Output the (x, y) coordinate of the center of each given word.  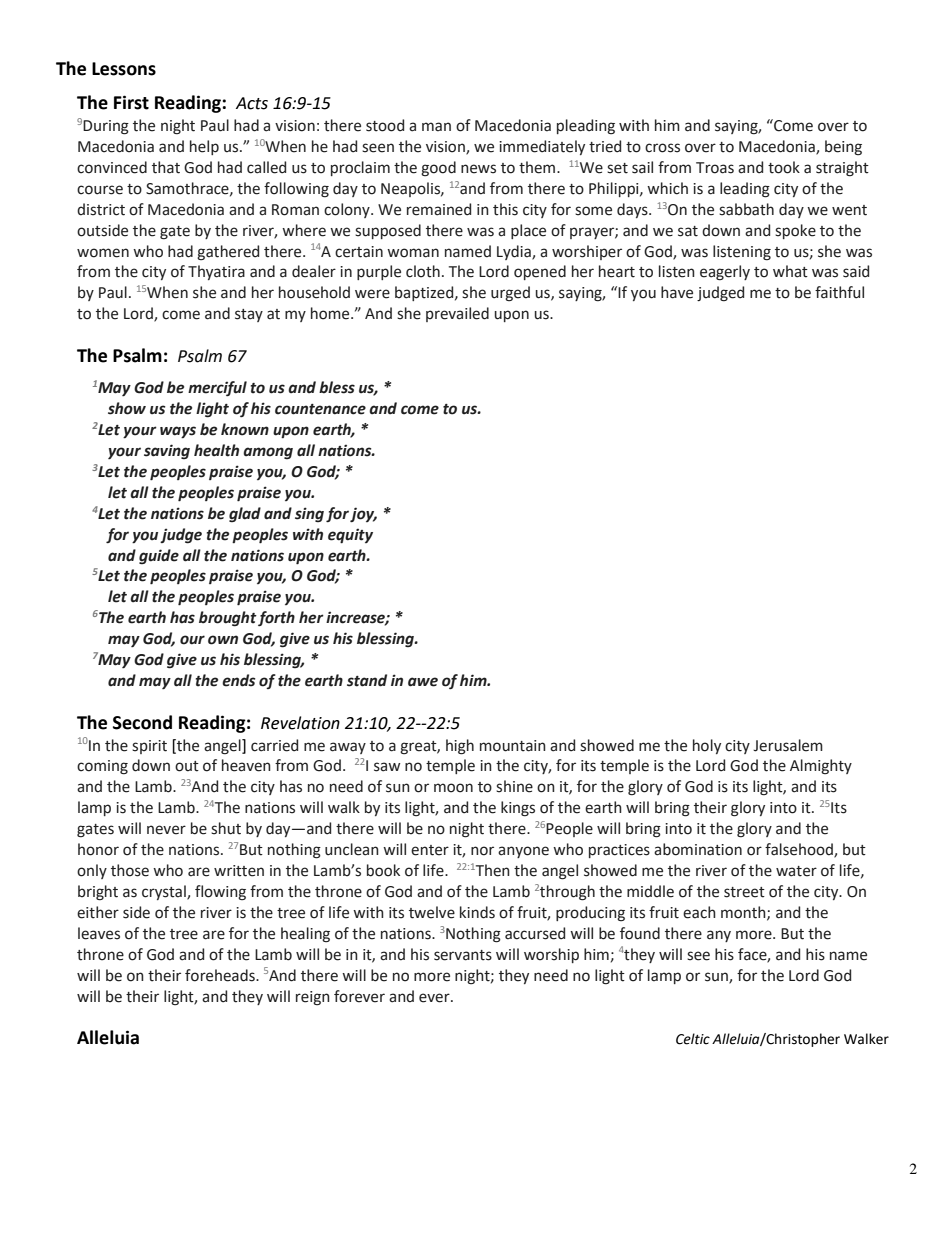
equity (350, 536)
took (784, 167)
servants (463, 955)
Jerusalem (788, 745)
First (131, 102)
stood (385, 125)
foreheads (221, 975)
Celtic (693, 1039)
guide (159, 557)
